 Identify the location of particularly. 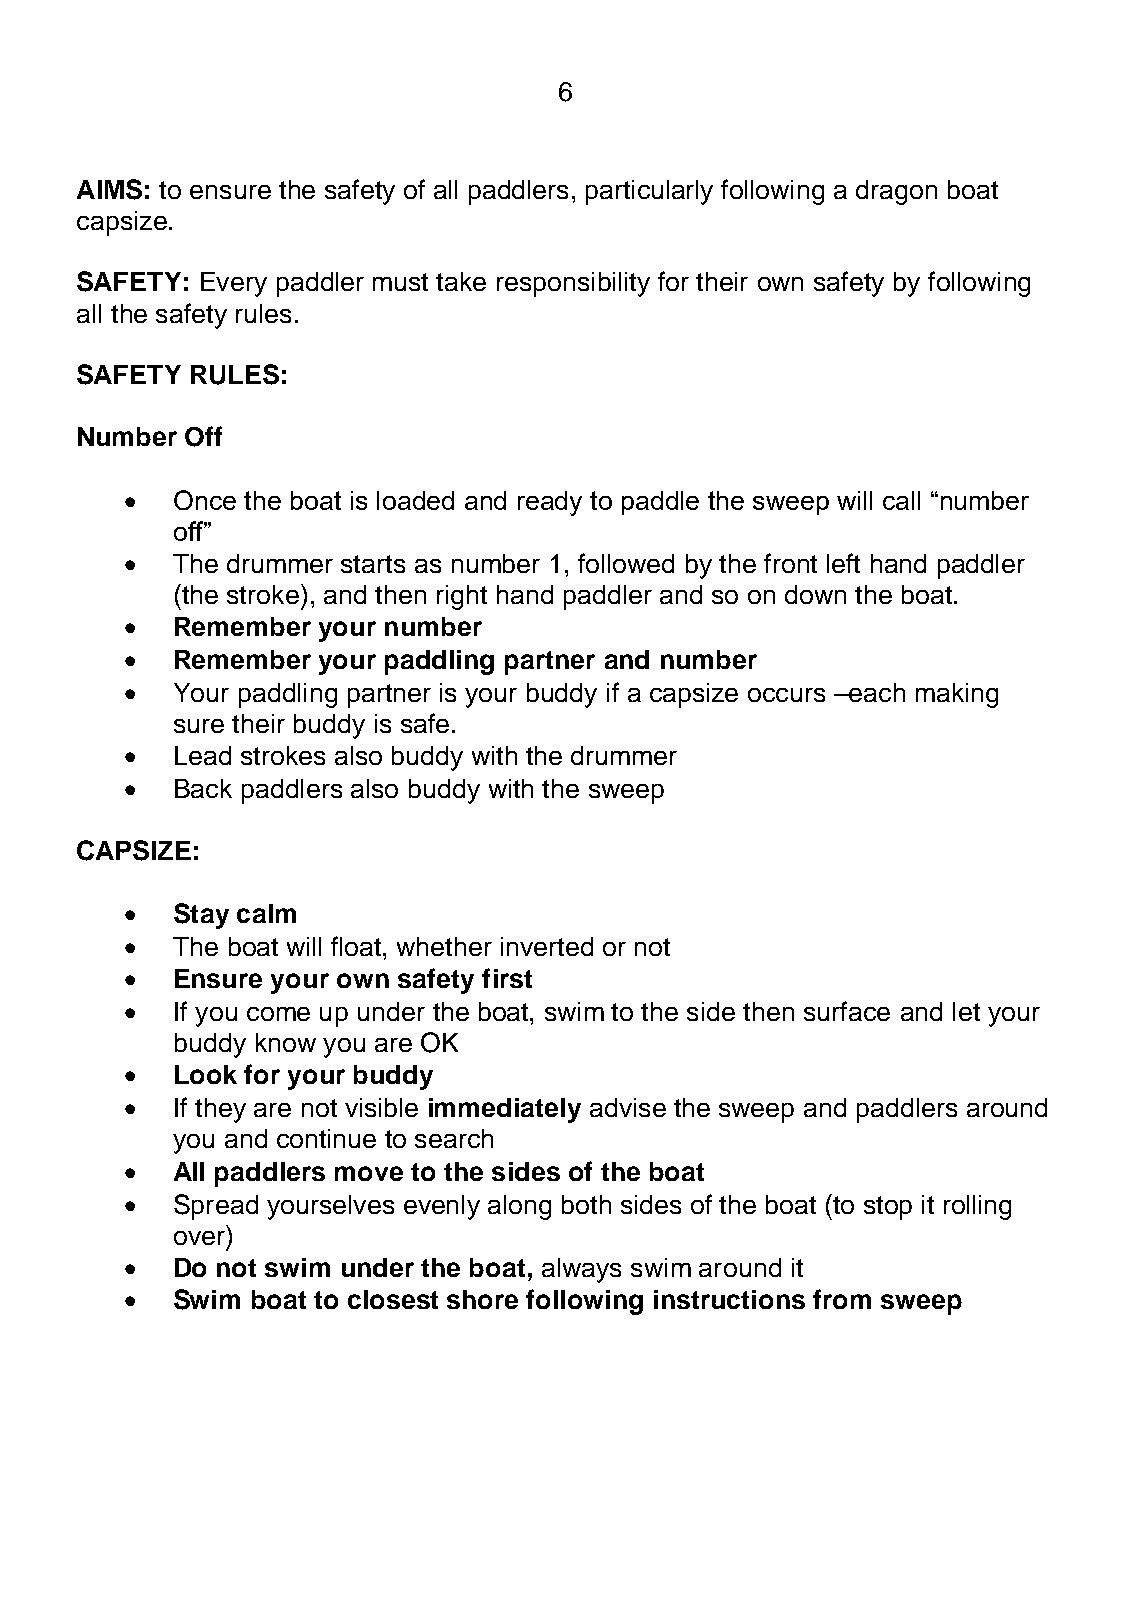
(649, 192).
